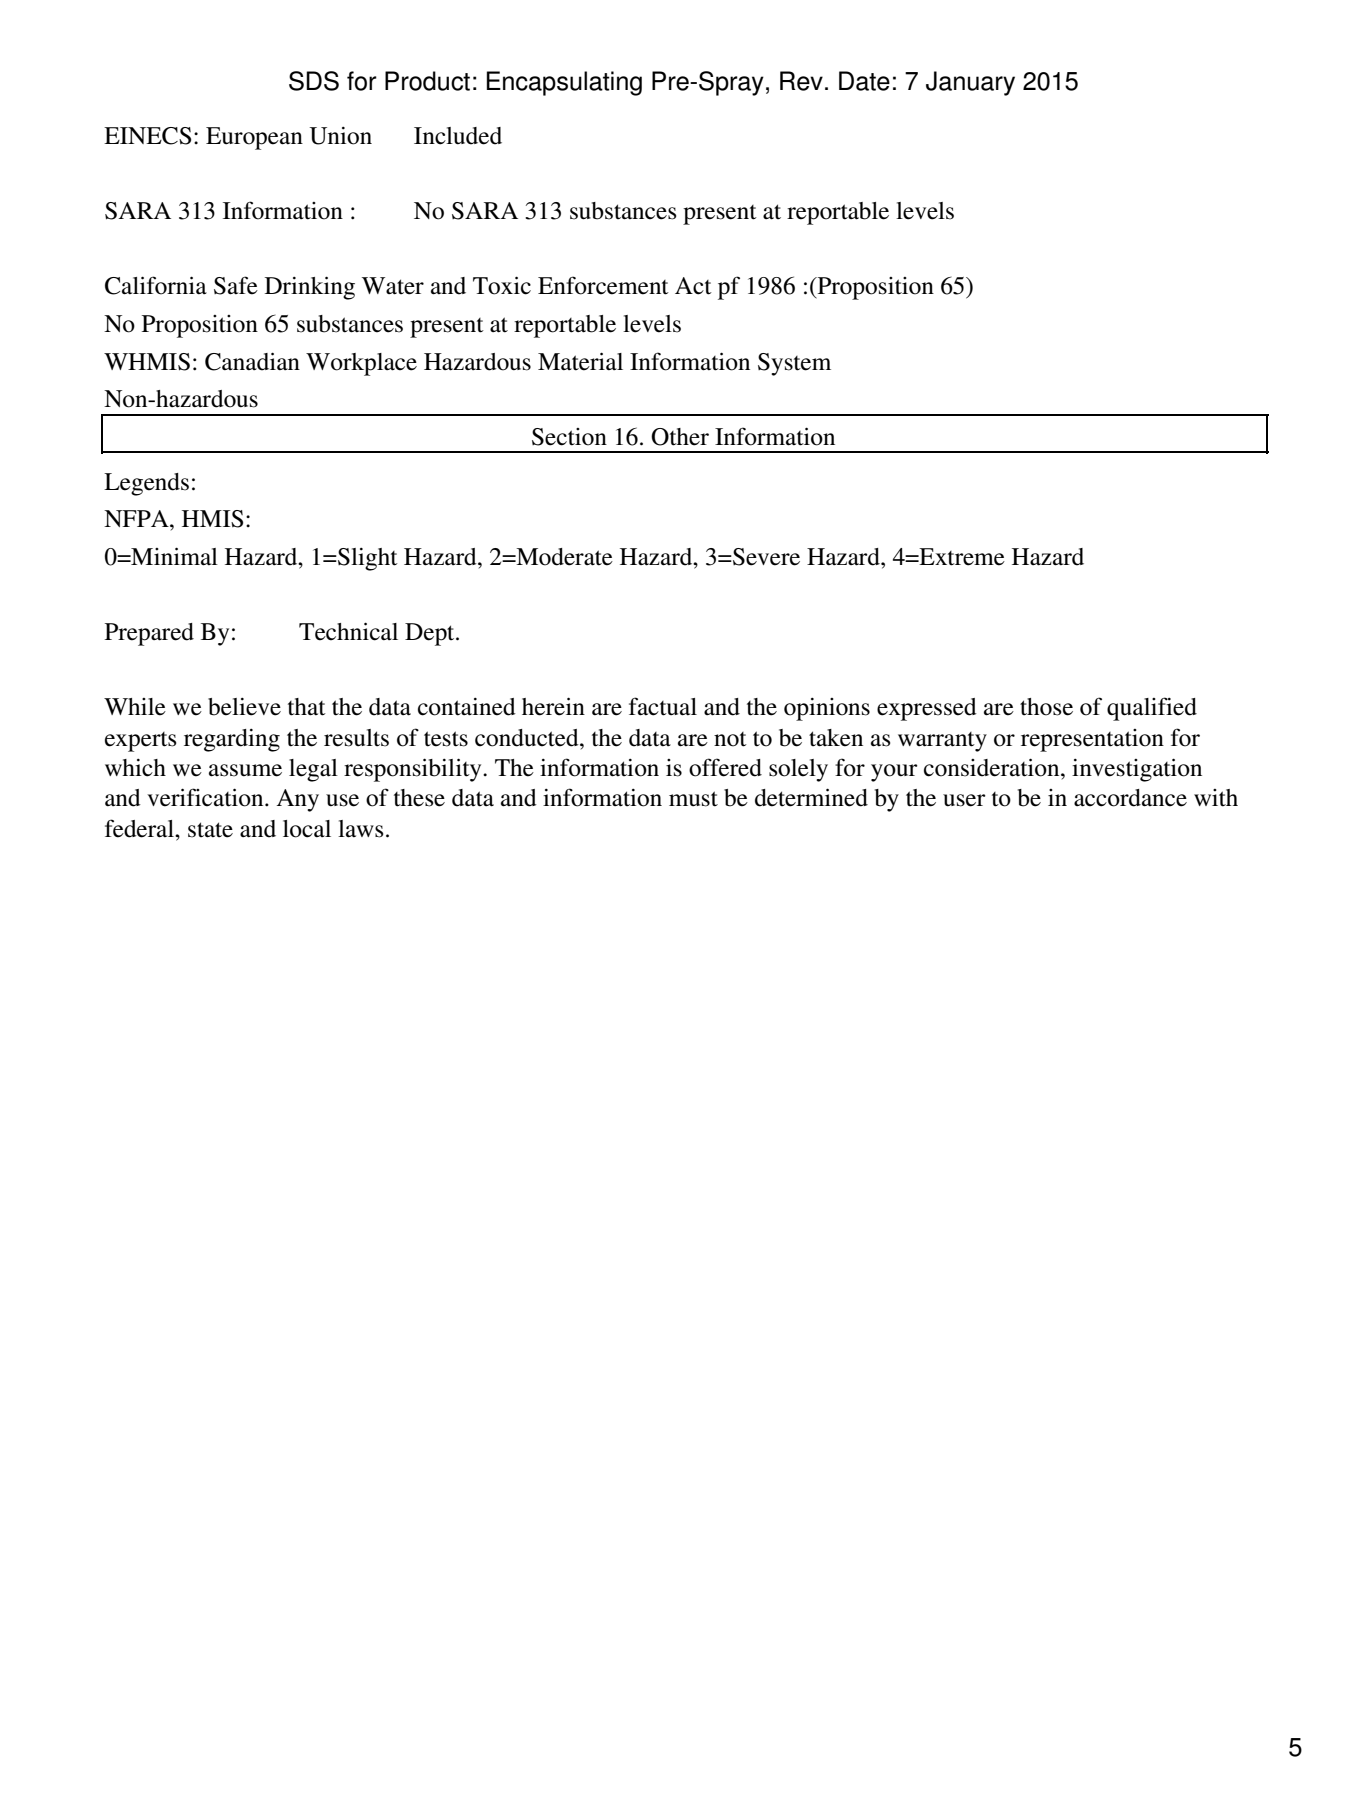 The image size is (1367, 1820). What do you see at coordinates (970, 83) in the screenshot?
I see `January` at bounding box center [970, 83].
